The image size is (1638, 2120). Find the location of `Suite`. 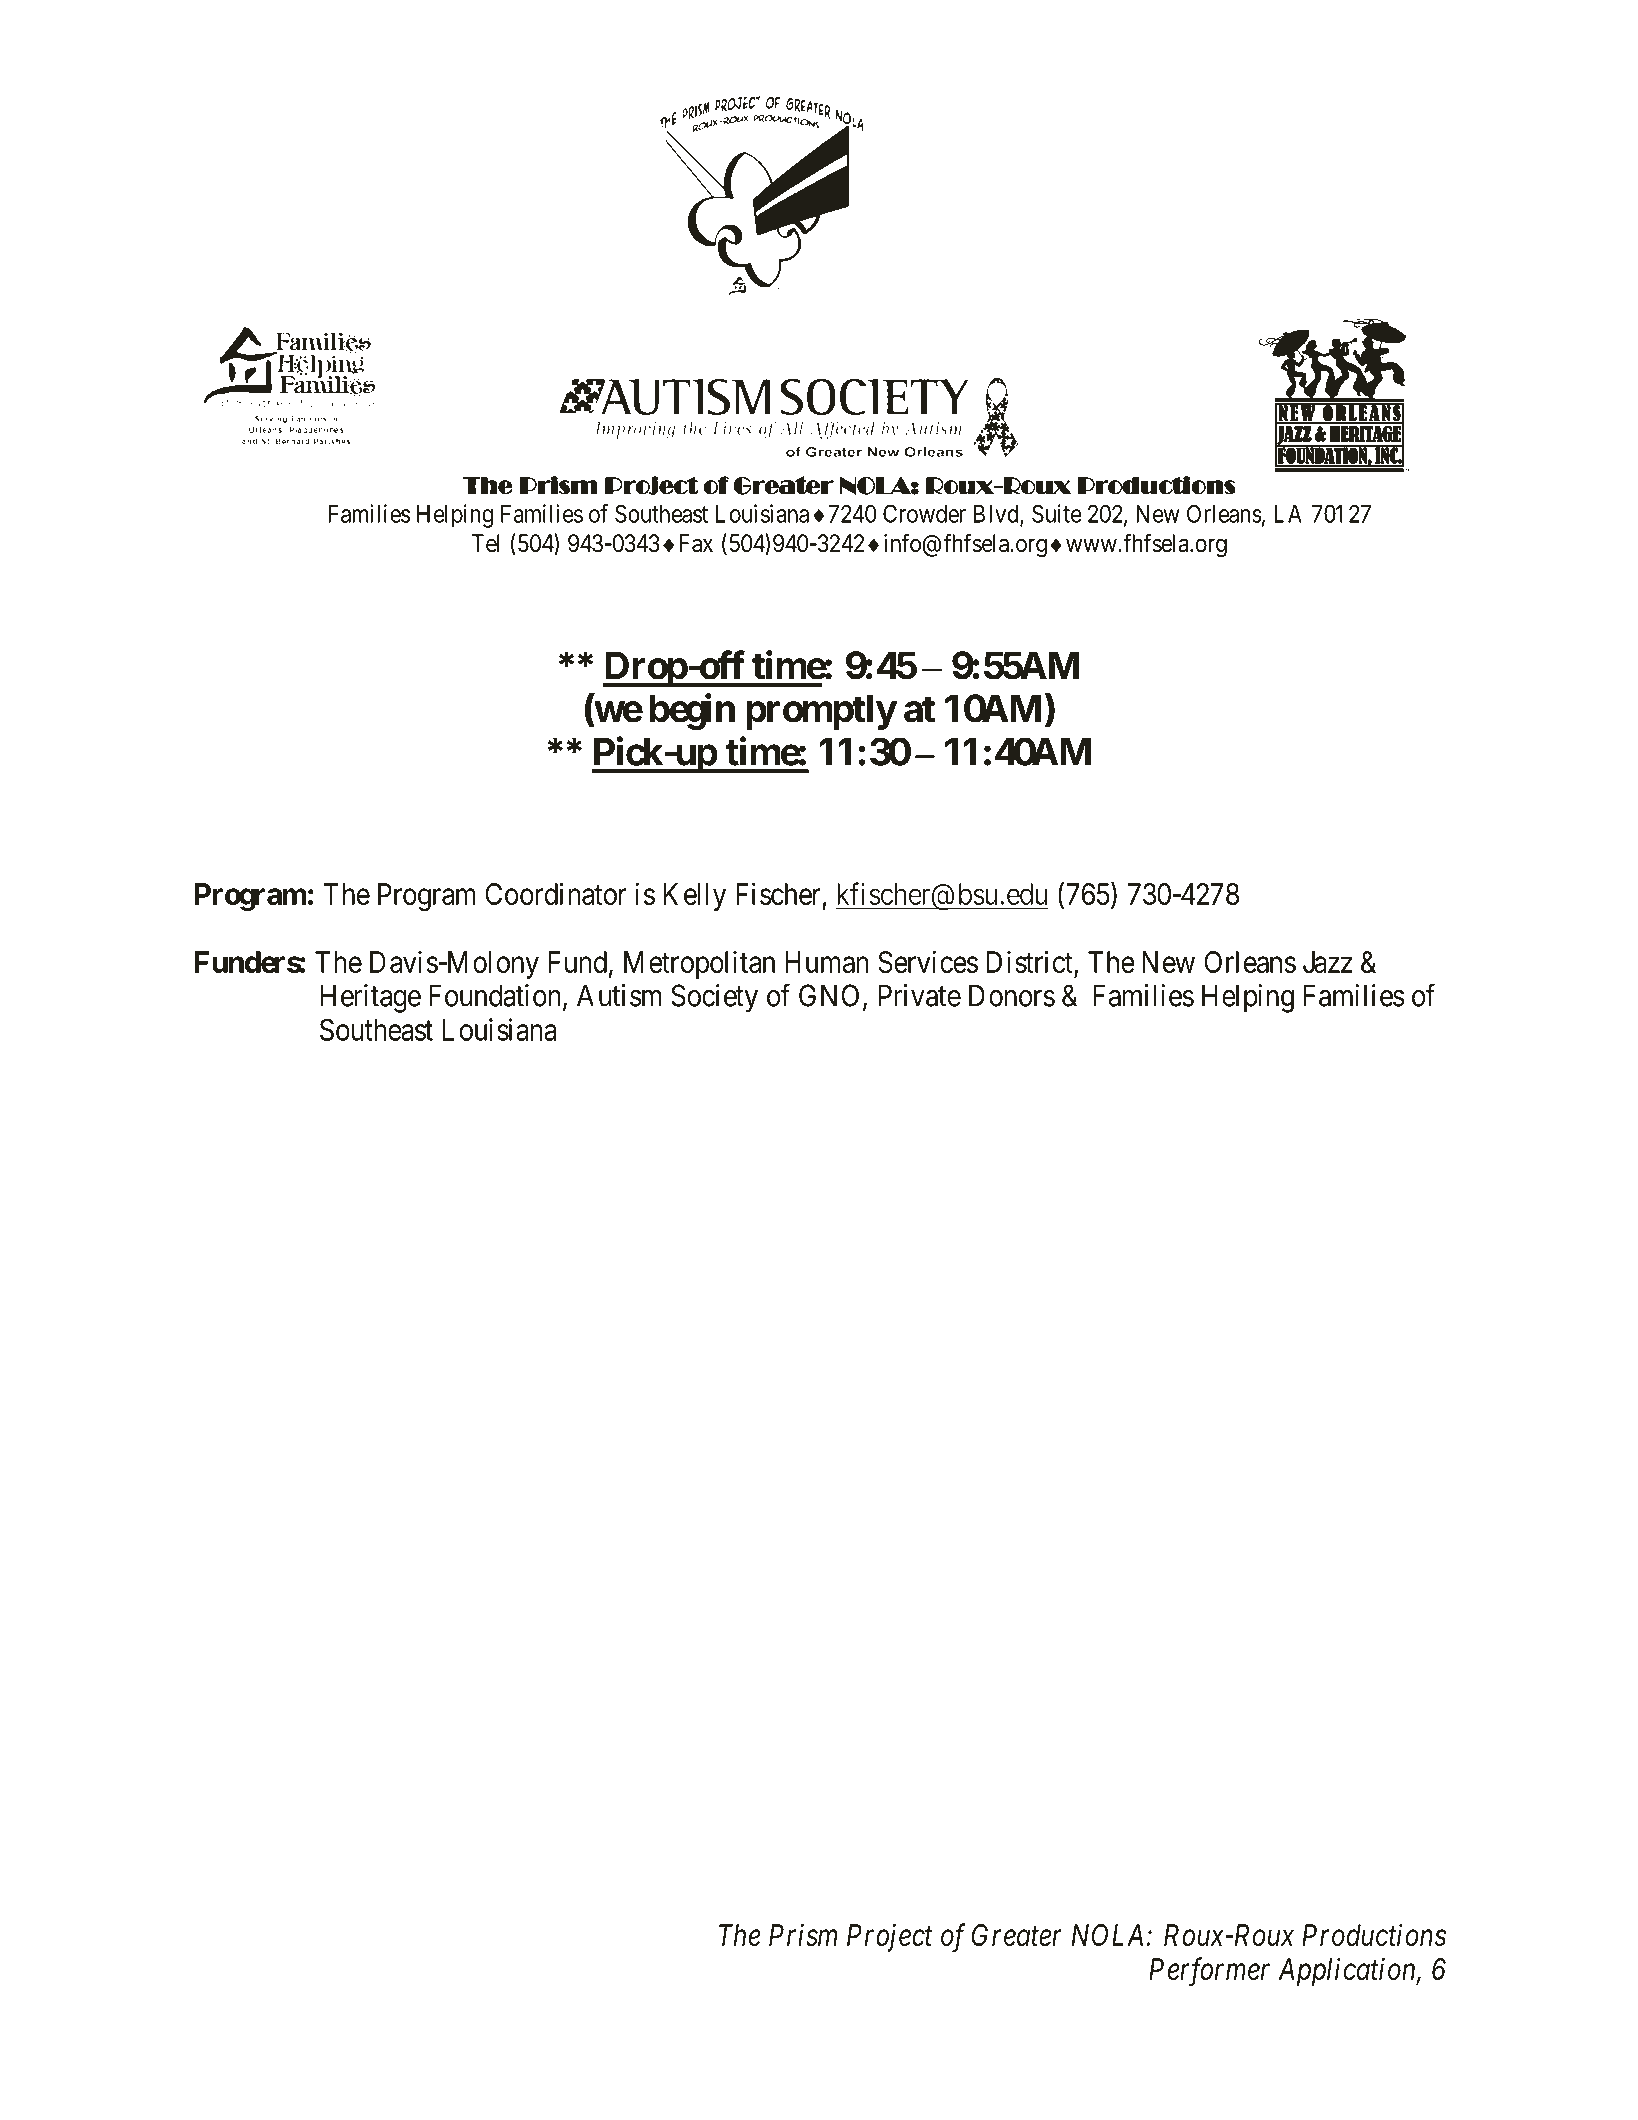

Suite is located at coordinates (1057, 513).
